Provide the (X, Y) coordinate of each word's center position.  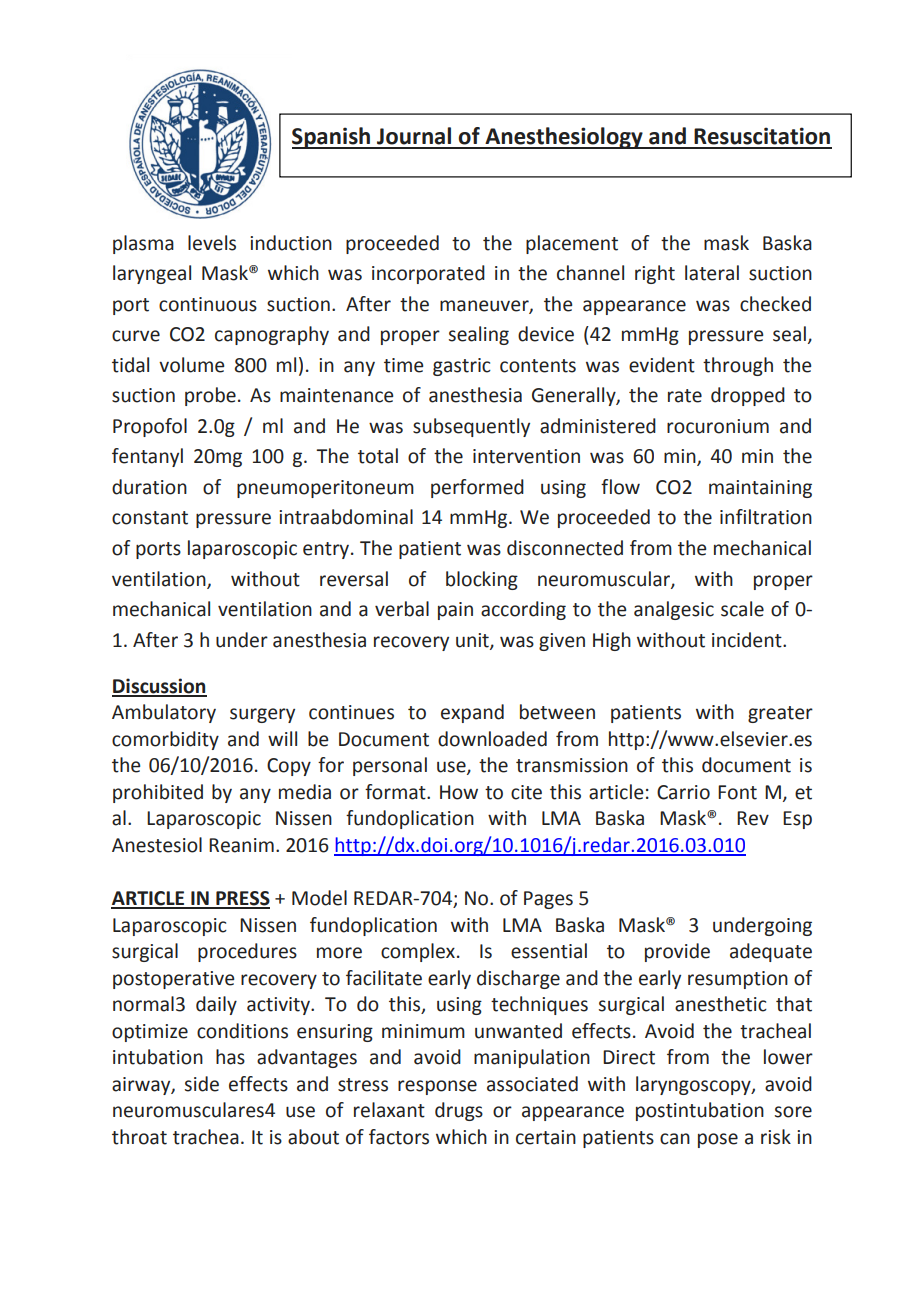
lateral (712, 273)
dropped (748, 396)
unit (473, 641)
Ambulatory (164, 713)
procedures (247, 952)
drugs (459, 1111)
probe (210, 396)
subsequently (471, 427)
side (202, 1084)
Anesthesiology (564, 138)
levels (212, 243)
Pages (548, 900)
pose (718, 1140)
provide (677, 952)
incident (748, 640)
